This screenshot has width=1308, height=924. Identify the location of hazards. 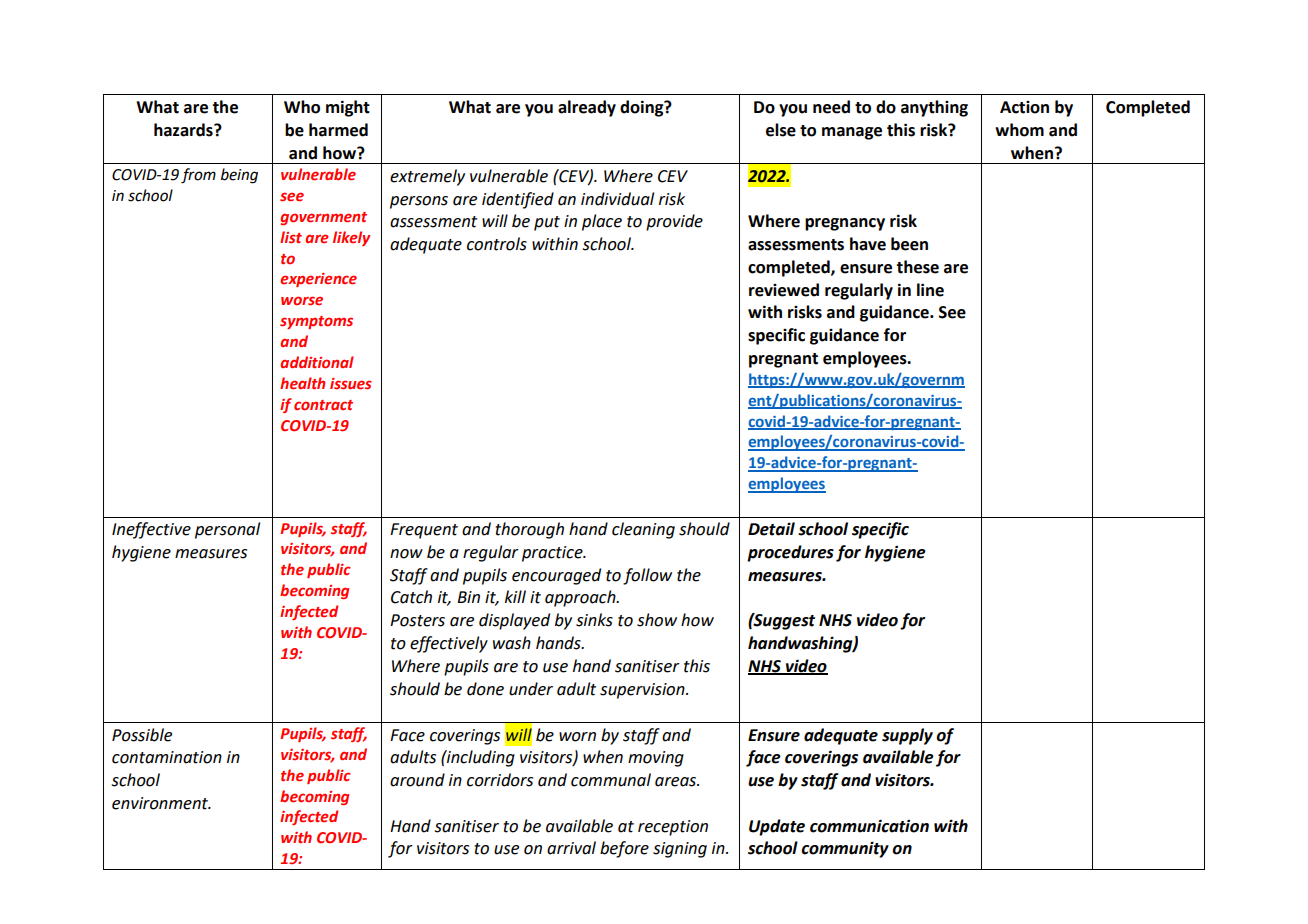
(184, 130).
